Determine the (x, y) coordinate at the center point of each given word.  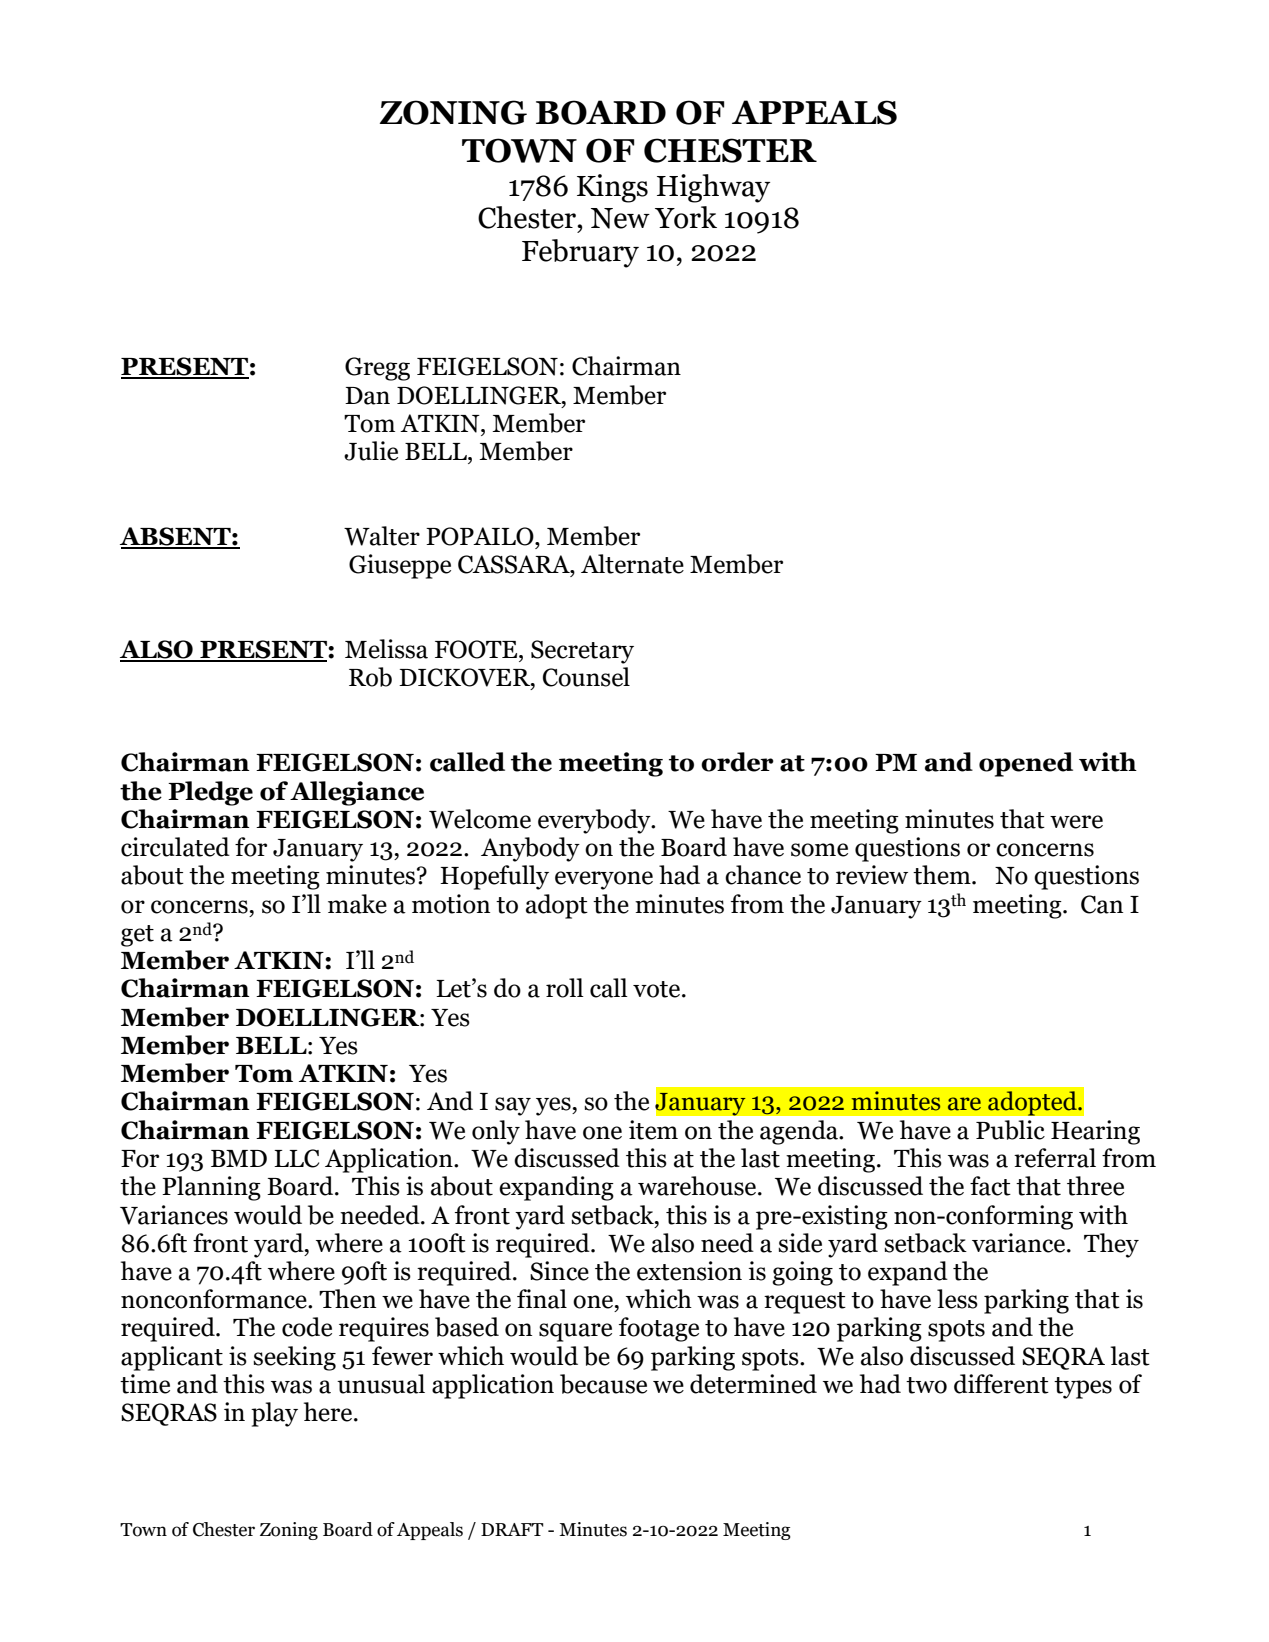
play (274, 1414)
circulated (175, 847)
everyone (604, 880)
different (1001, 1384)
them (943, 875)
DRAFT (512, 1529)
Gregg (377, 369)
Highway (713, 188)
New (620, 218)
